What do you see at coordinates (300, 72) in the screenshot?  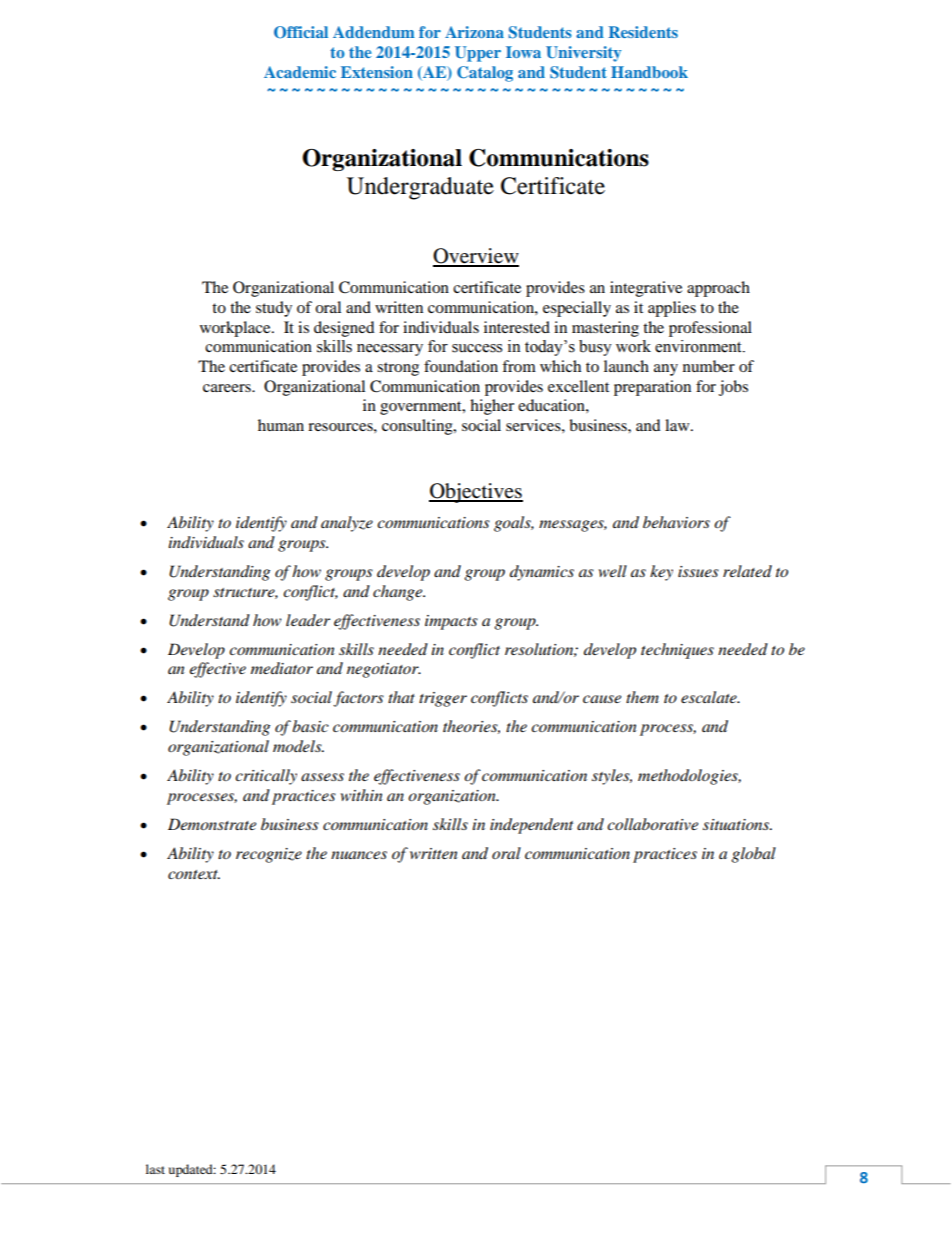 I see `Academic` at bounding box center [300, 72].
